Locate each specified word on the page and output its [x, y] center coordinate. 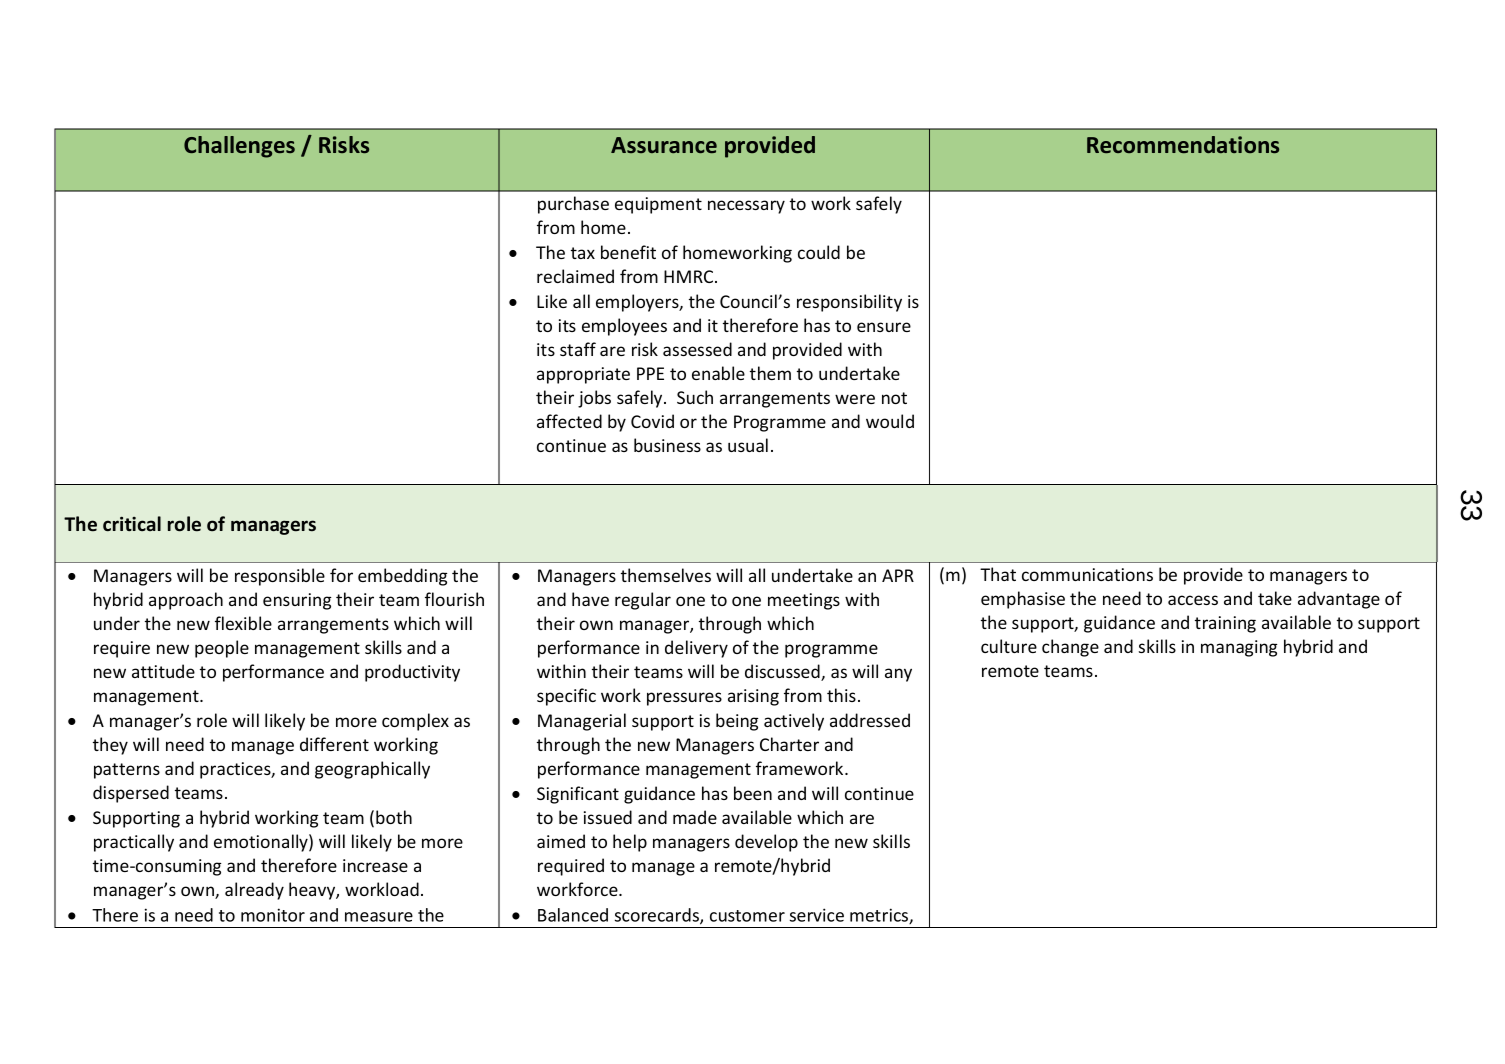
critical [132, 523]
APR [898, 575]
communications [1087, 574]
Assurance [664, 145]
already [254, 891]
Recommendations [1183, 144]
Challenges [239, 147]
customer [747, 916]
